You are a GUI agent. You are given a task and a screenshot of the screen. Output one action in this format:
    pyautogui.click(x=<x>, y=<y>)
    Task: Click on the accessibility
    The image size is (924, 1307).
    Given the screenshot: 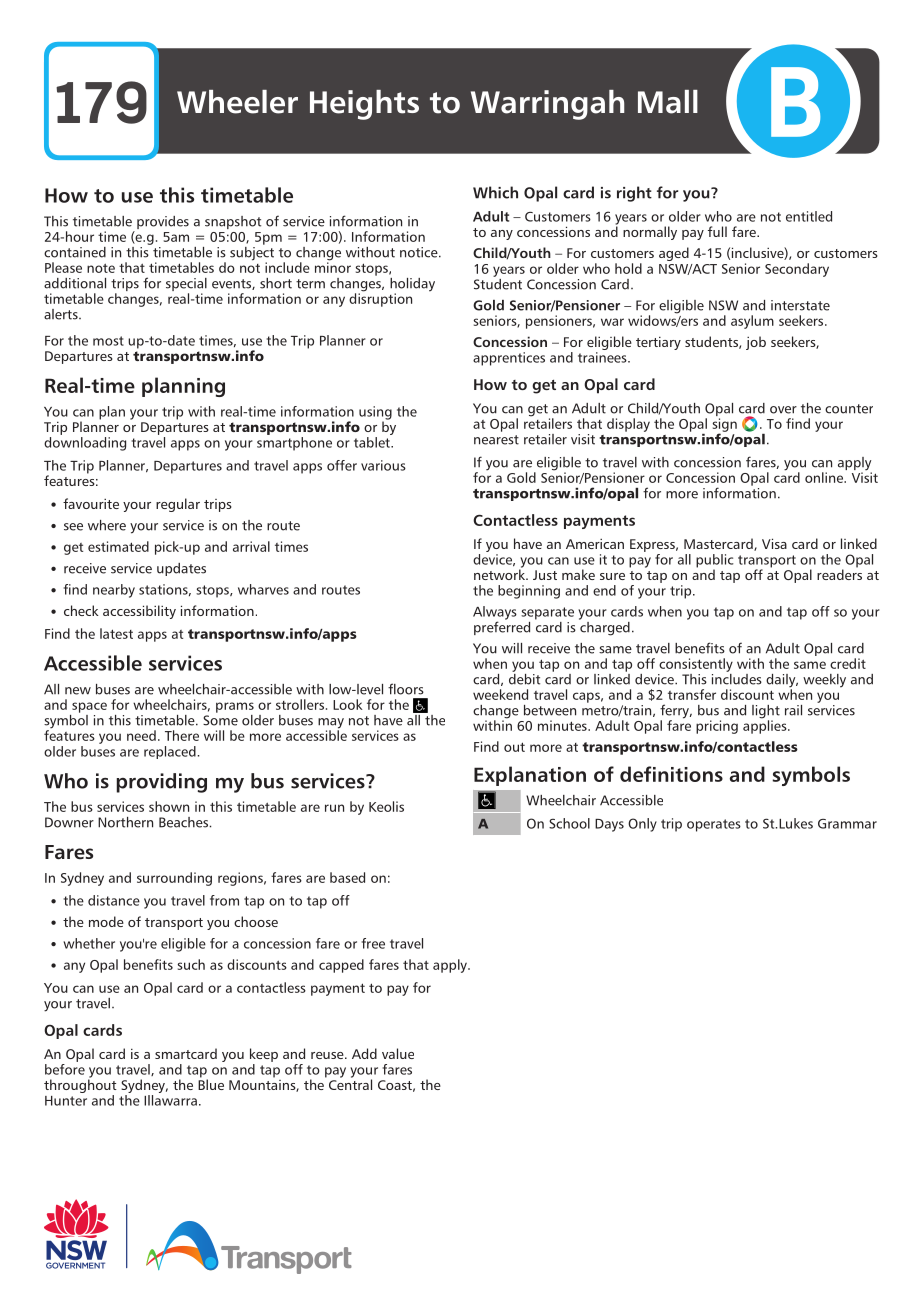 What is the action you would take?
    pyautogui.click(x=139, y=612)
